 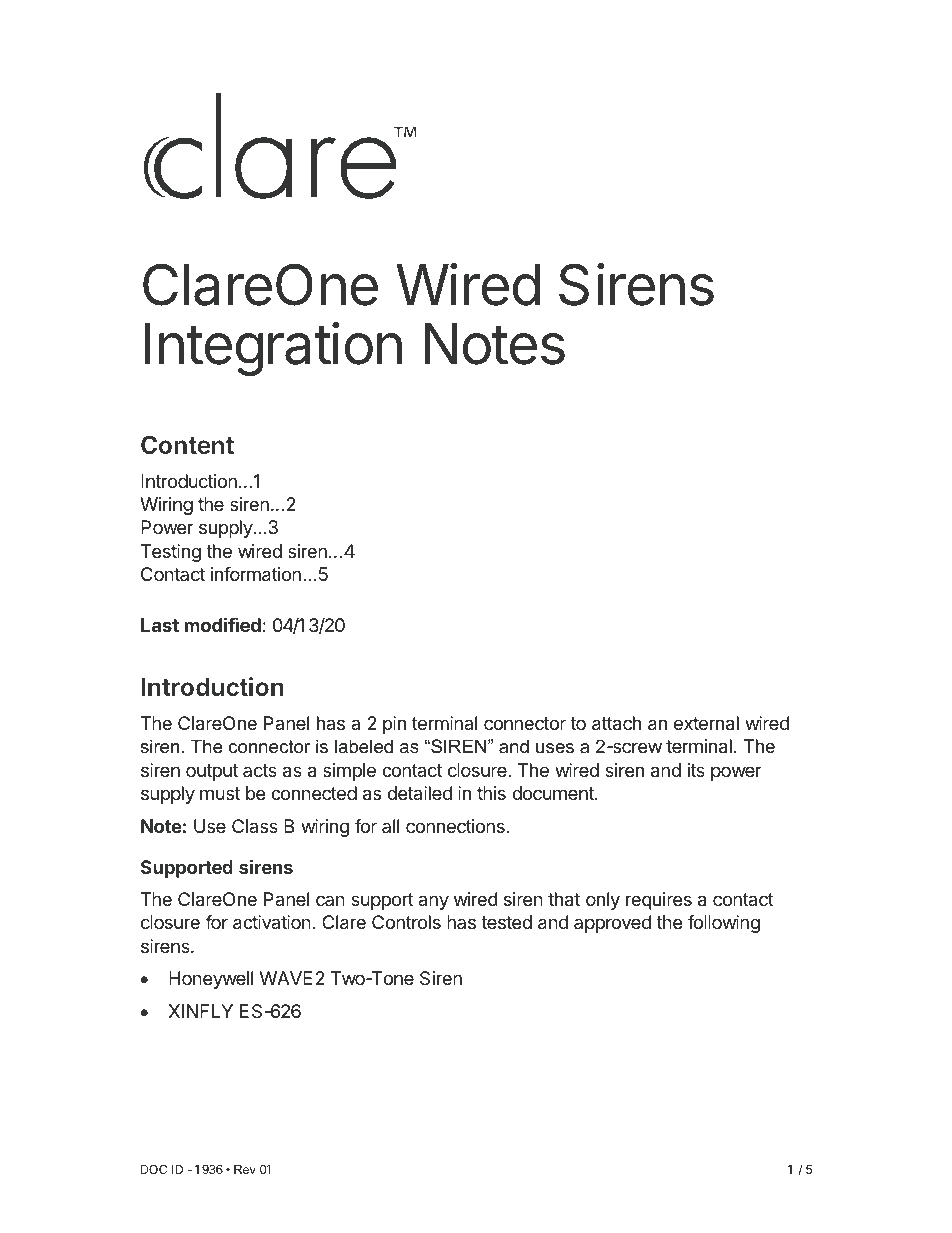 What do you see at coordinates (659, 901) in the screenshot?
I see `requires` at bounding box center [659, 901].
